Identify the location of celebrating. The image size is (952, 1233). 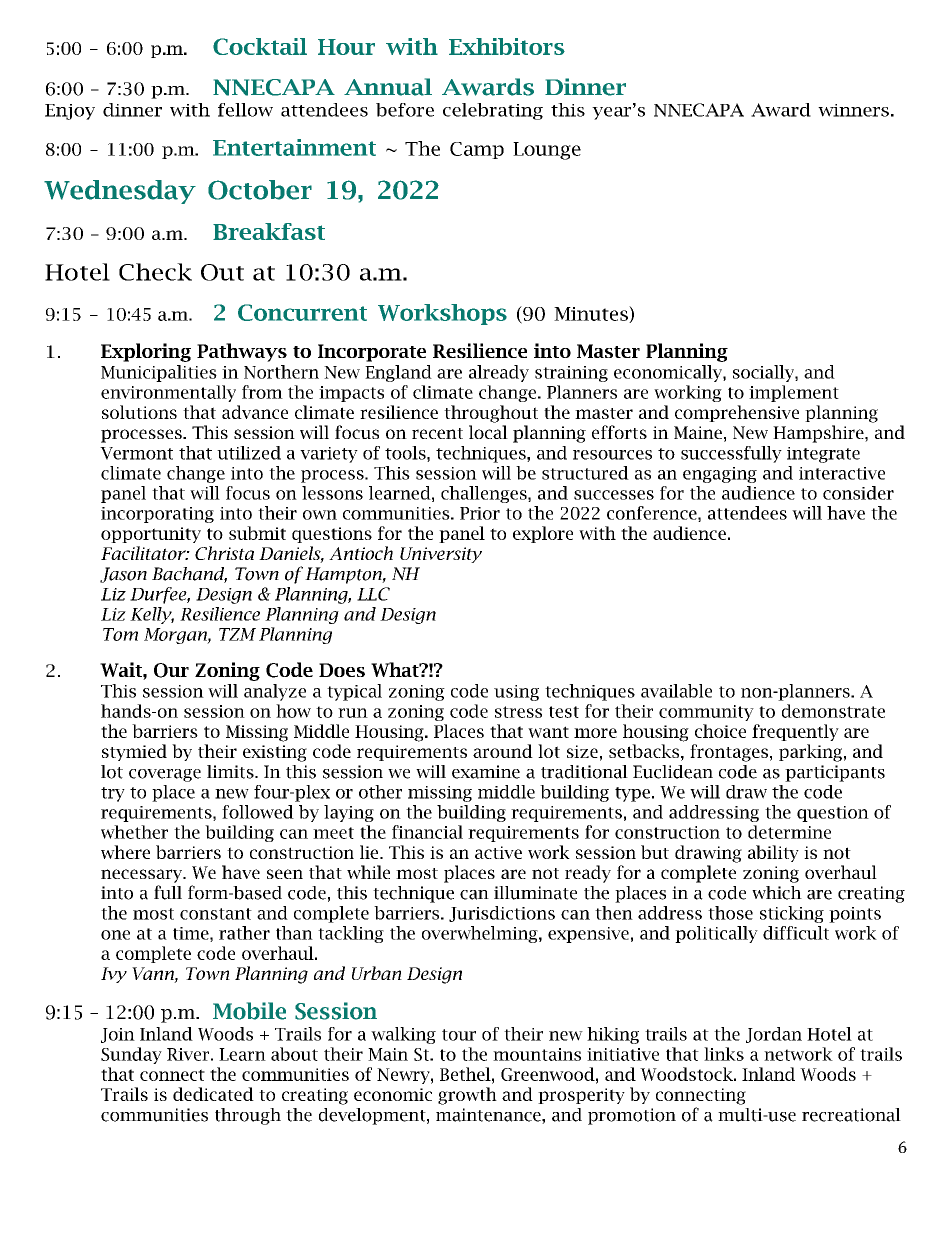
(493, 111).
